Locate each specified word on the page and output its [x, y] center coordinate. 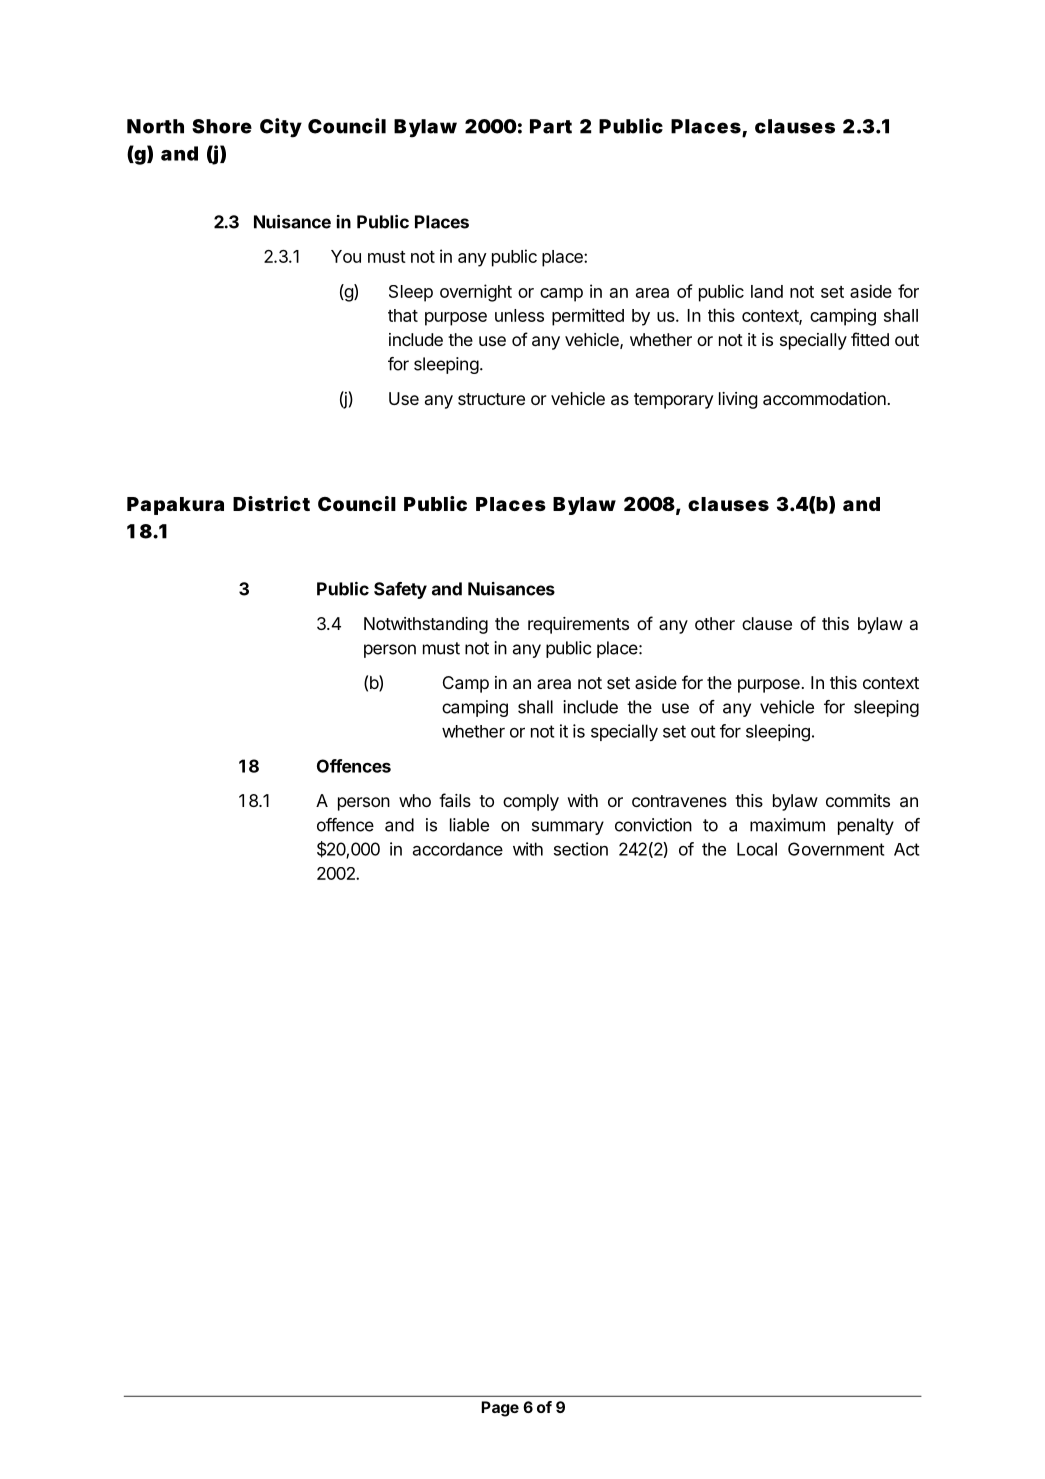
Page [500, 1409]
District [271, 503]
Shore [222, 126]
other [715, 623]
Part [551, 126]
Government [836, 849]
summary [568, 828]
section [581, 849]
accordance [458, 849]
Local [757, 849]
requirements [578, 625]
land [767, 291]
